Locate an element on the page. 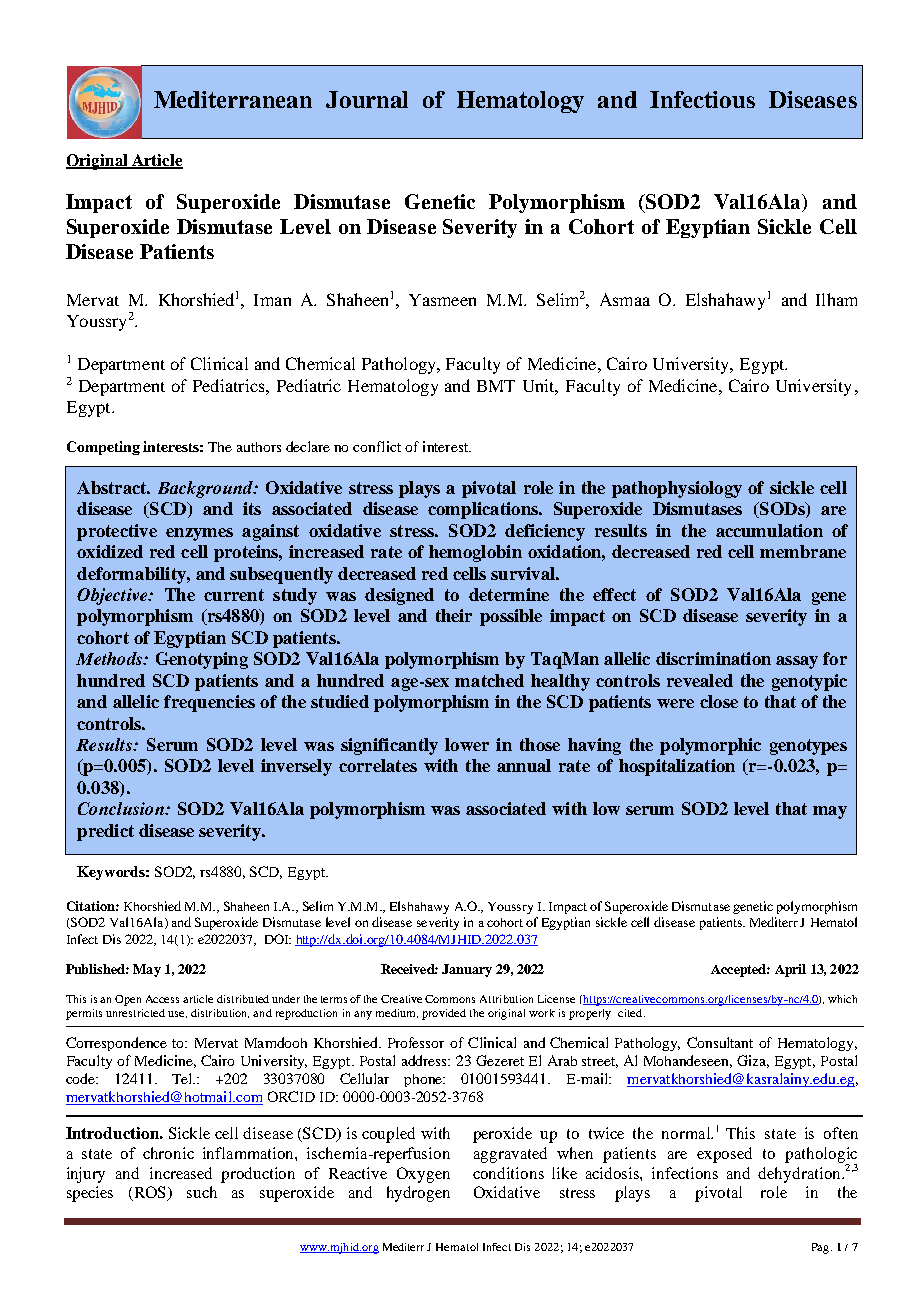  Background is located at coordinates (206, 489).
